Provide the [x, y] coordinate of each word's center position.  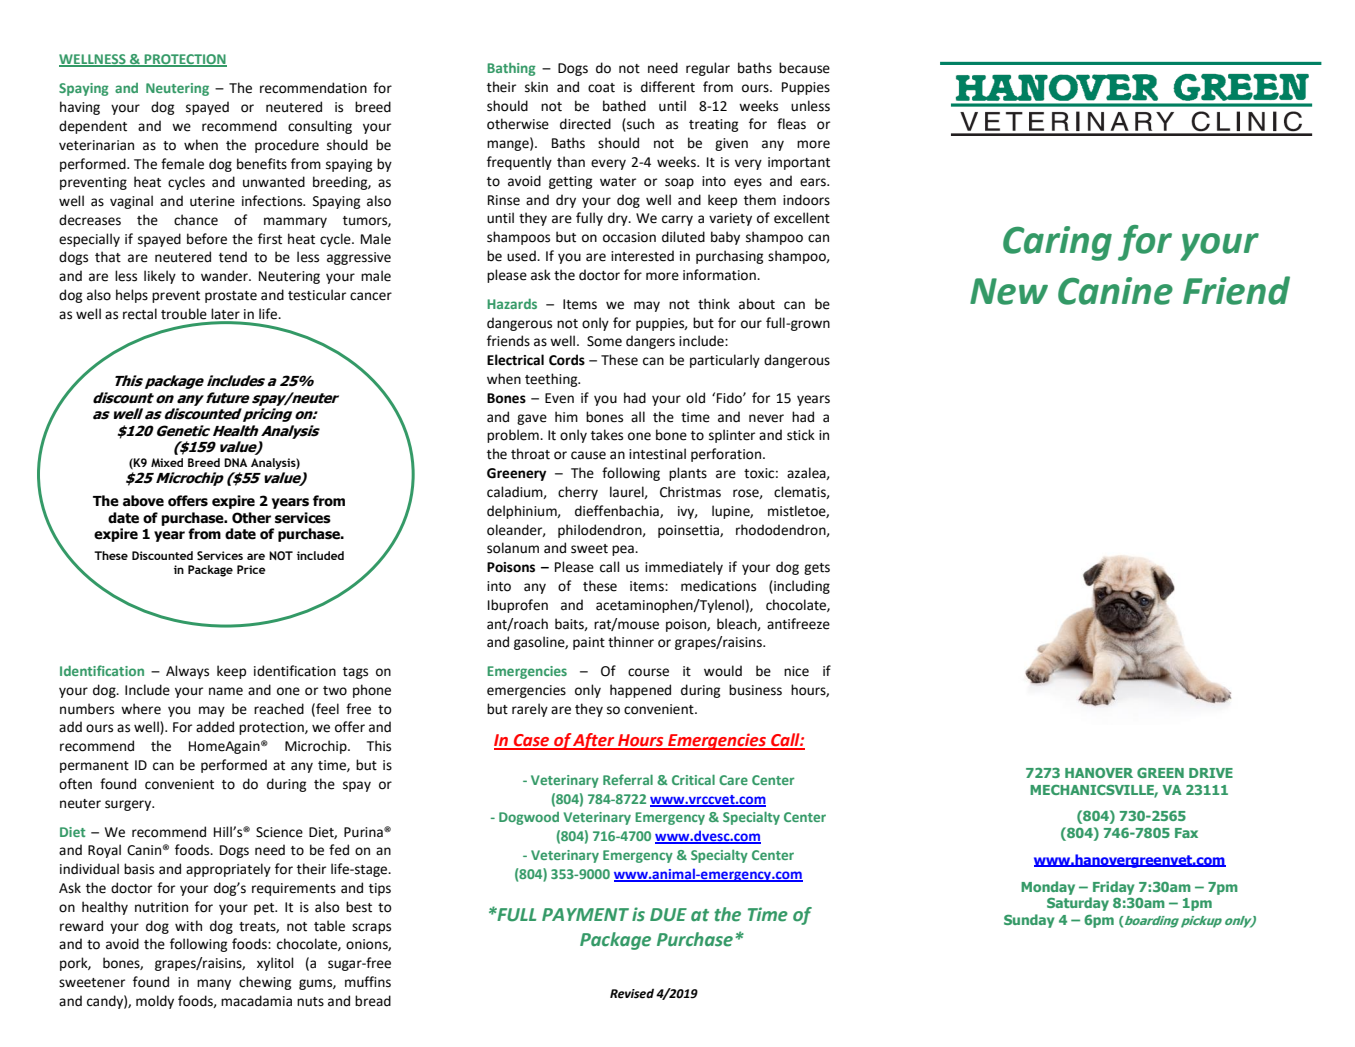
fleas [791, 124]
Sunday [1029, 921]
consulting [320, 127]
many [214, 984]
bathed [624, 106]
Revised [632, 993]
